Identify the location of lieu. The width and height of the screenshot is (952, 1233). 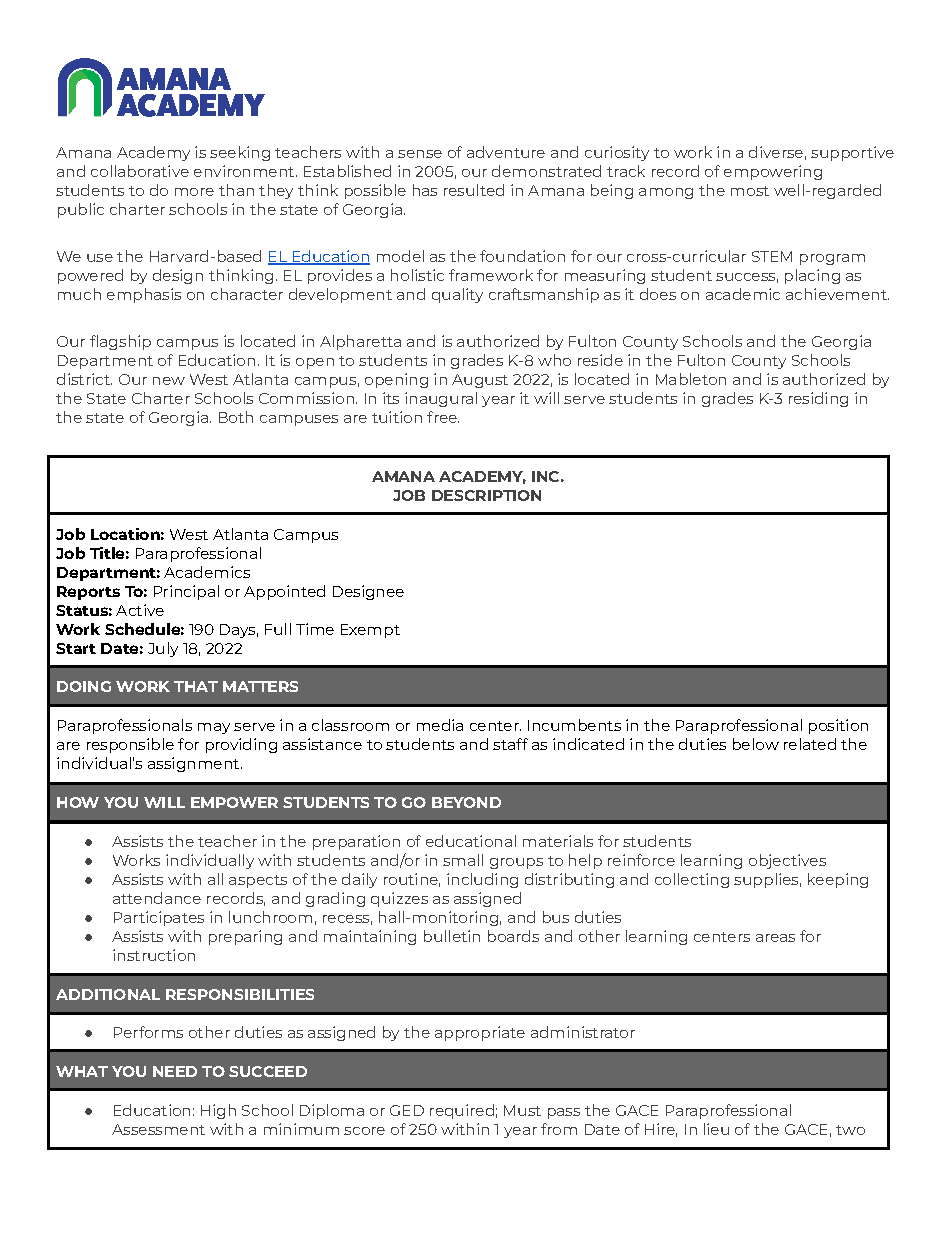
(716, 1129).
